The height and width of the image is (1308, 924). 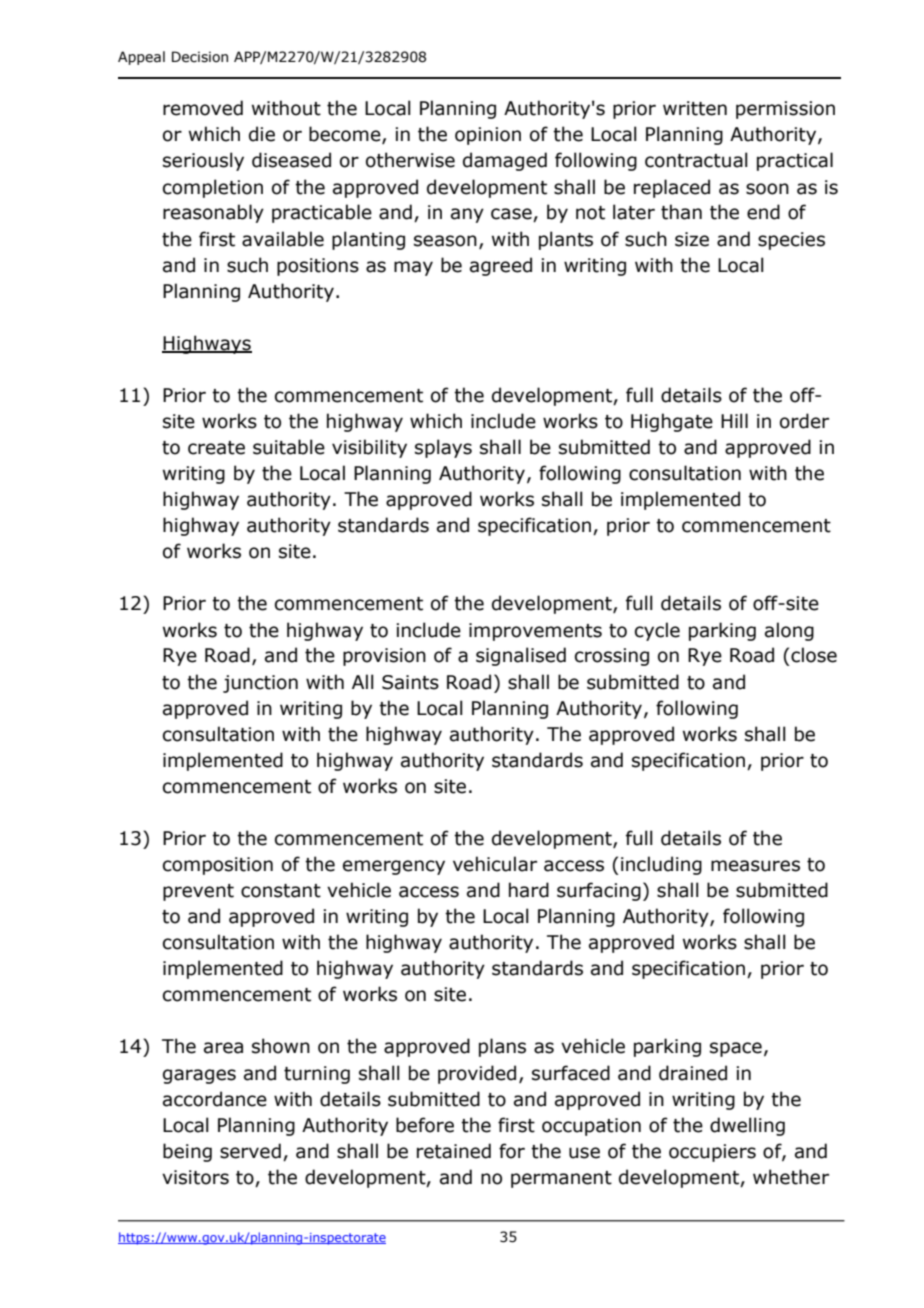 I want to click on retained, so click(x=454, y=1151).
